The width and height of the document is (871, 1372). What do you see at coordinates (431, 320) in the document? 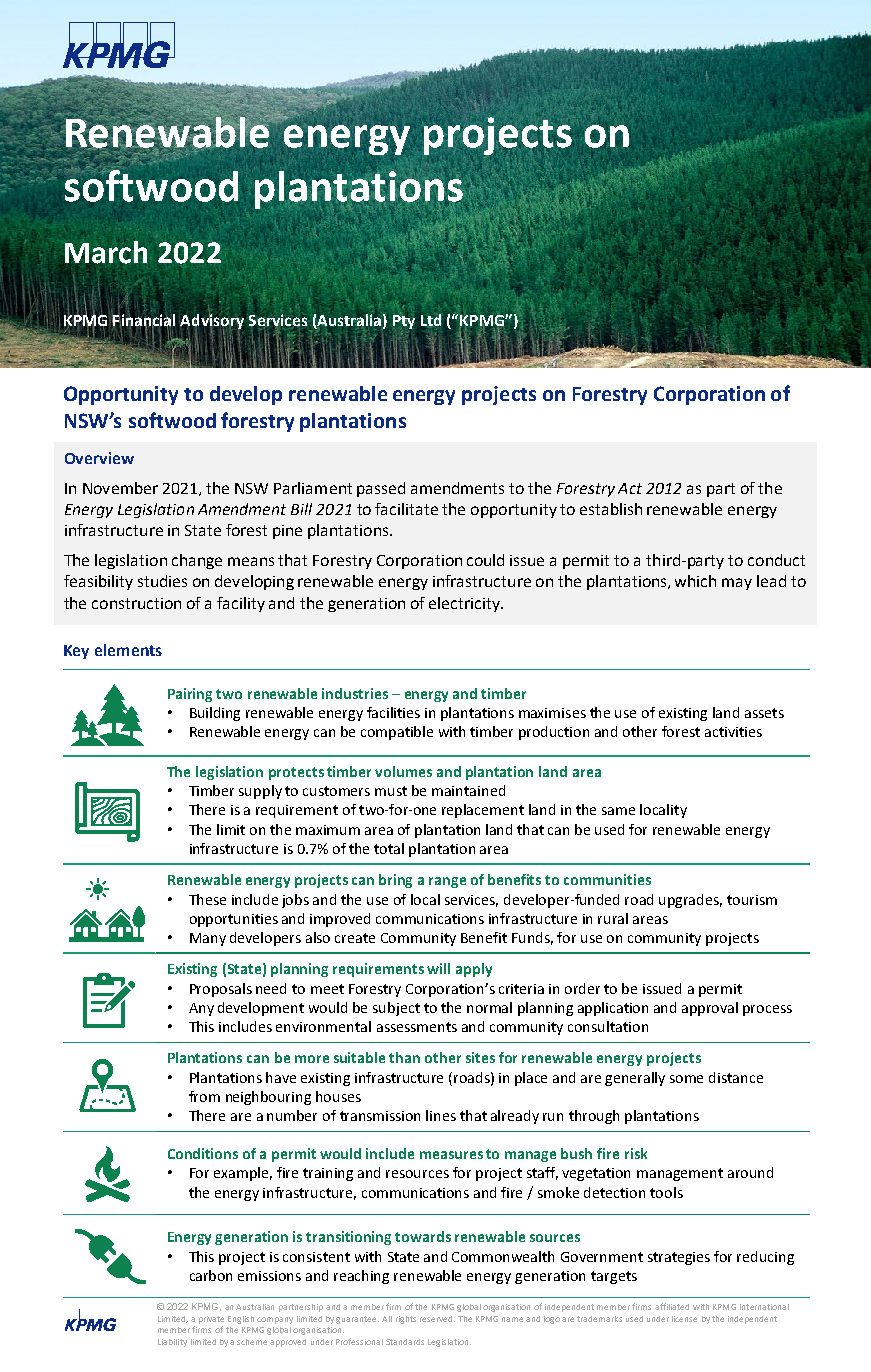
I see `Ltd` at bounding box center [431, 320].
